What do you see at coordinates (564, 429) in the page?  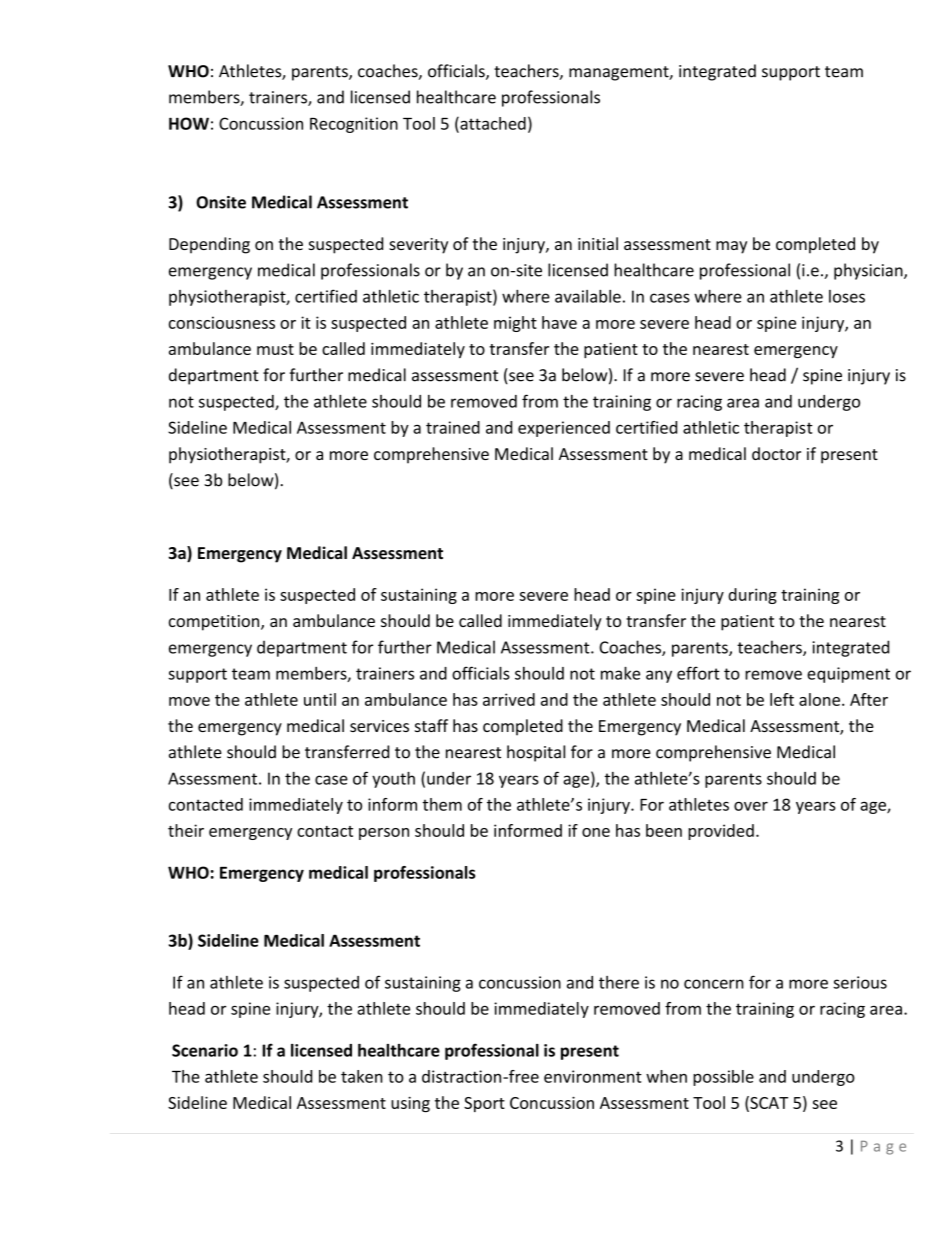 I see `experienced` at bounding box center [564, 429].
